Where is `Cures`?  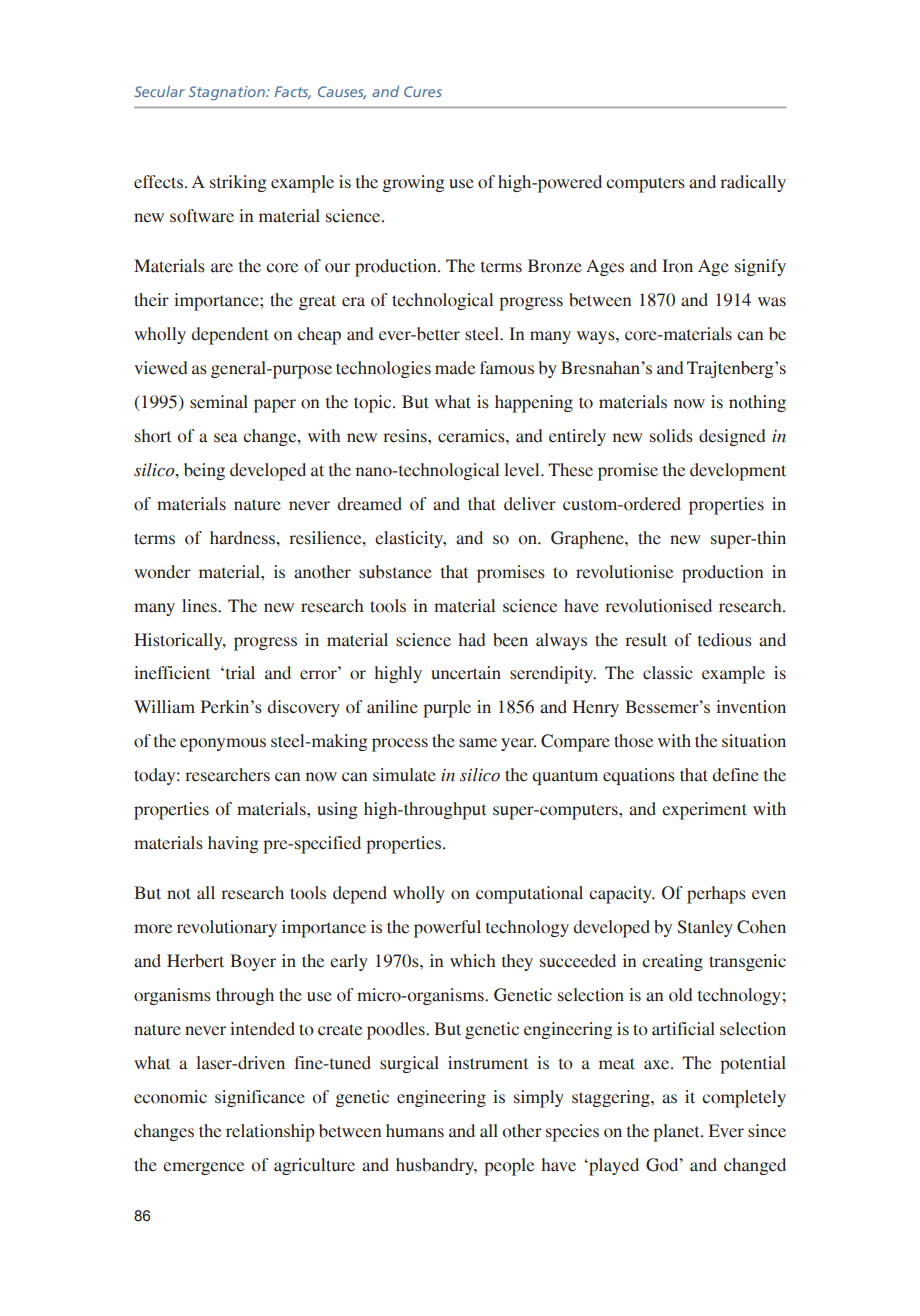 Cures is located at coordinates (423, 91).
